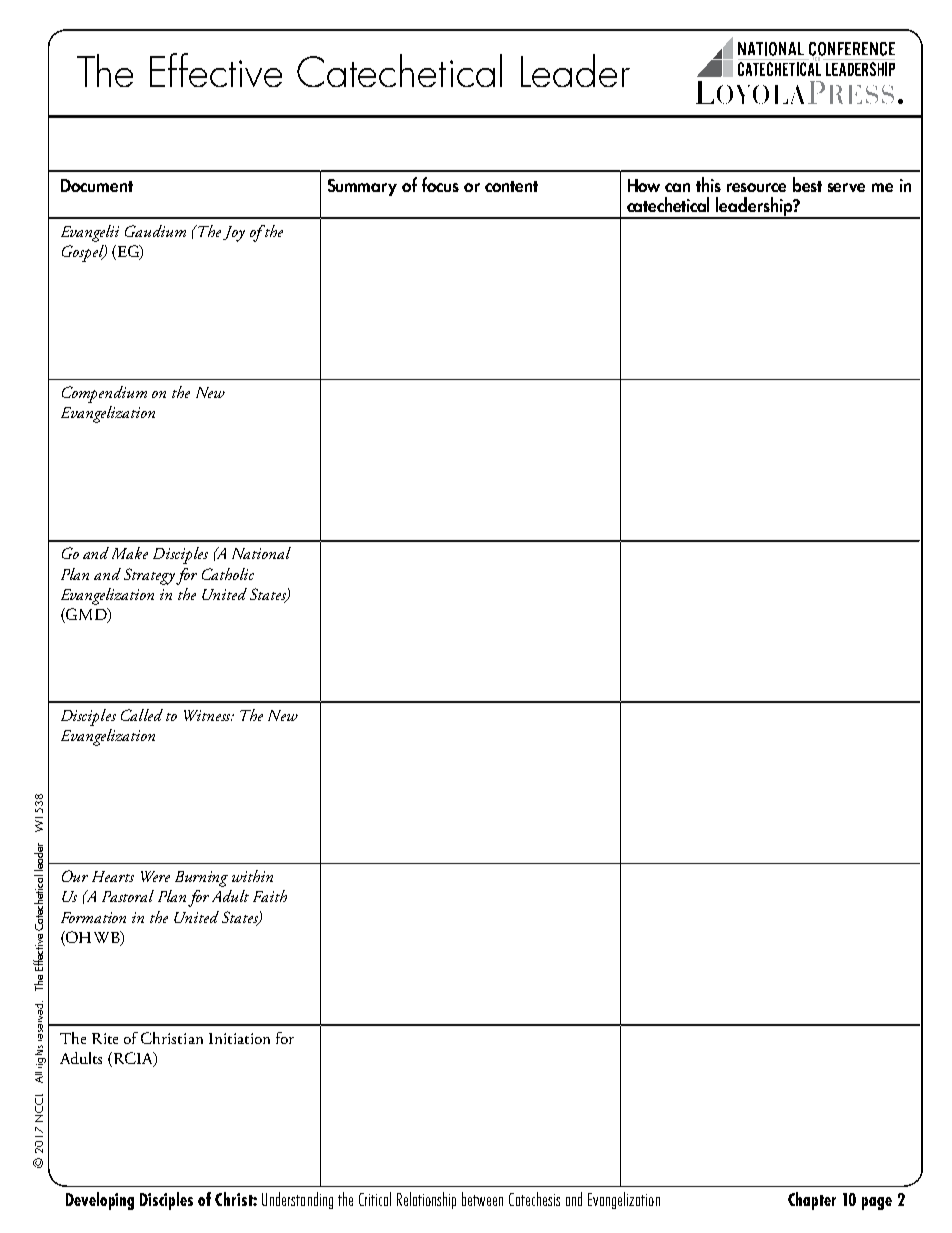 This screenshot has height=1233, width=952. Describe the element at coordinates (482, 1199) in the screenshot. I see `between` at that location.
